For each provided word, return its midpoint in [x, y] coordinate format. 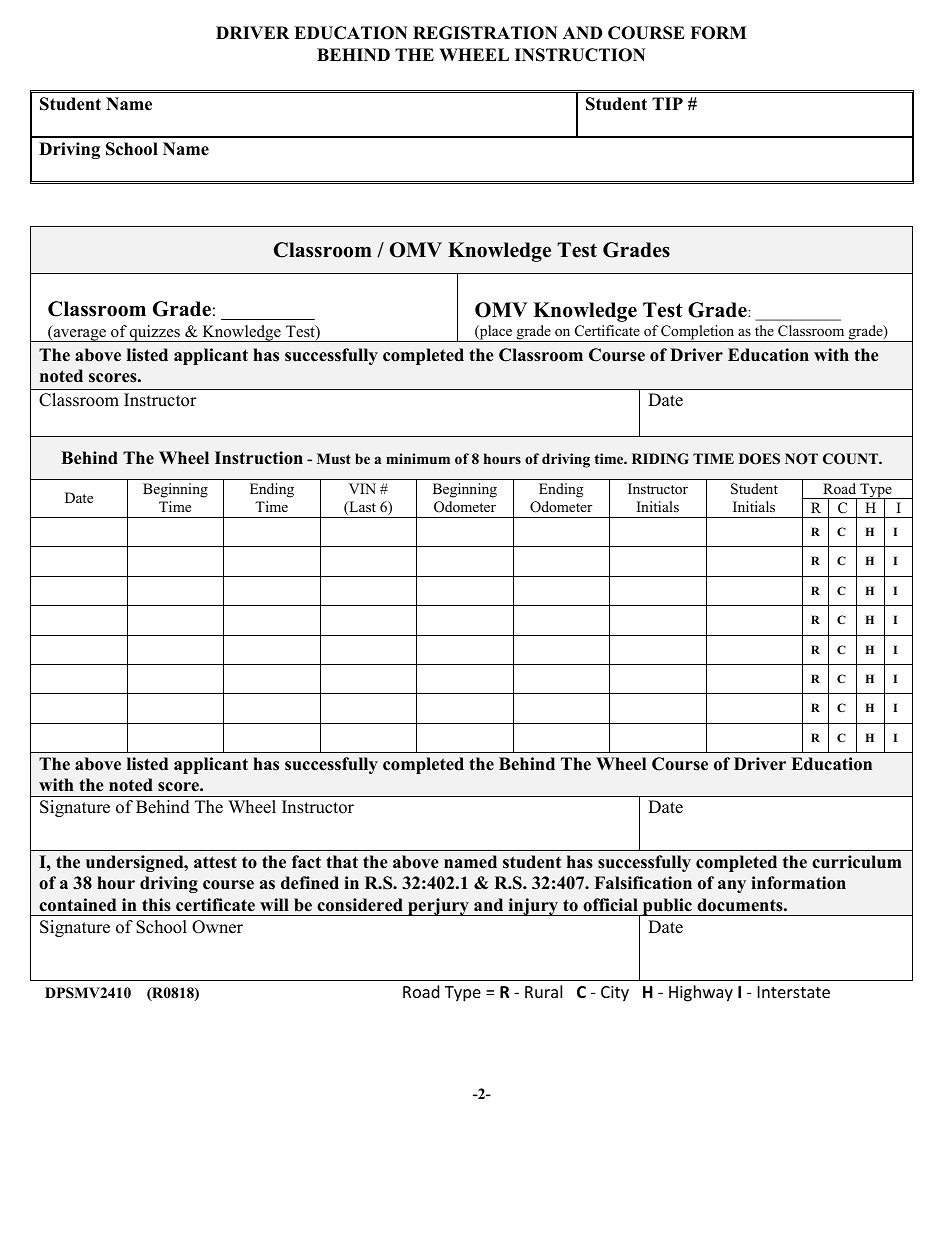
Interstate [794, 992]
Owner [217, 927]
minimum [418, 458]
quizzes [155, 333]
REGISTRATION [485, 33]
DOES [759, 459]
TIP [667, 103]
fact [306, 862]
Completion [698, 333]
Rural [543, 991]
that [342, 861]
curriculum [857, 862]
